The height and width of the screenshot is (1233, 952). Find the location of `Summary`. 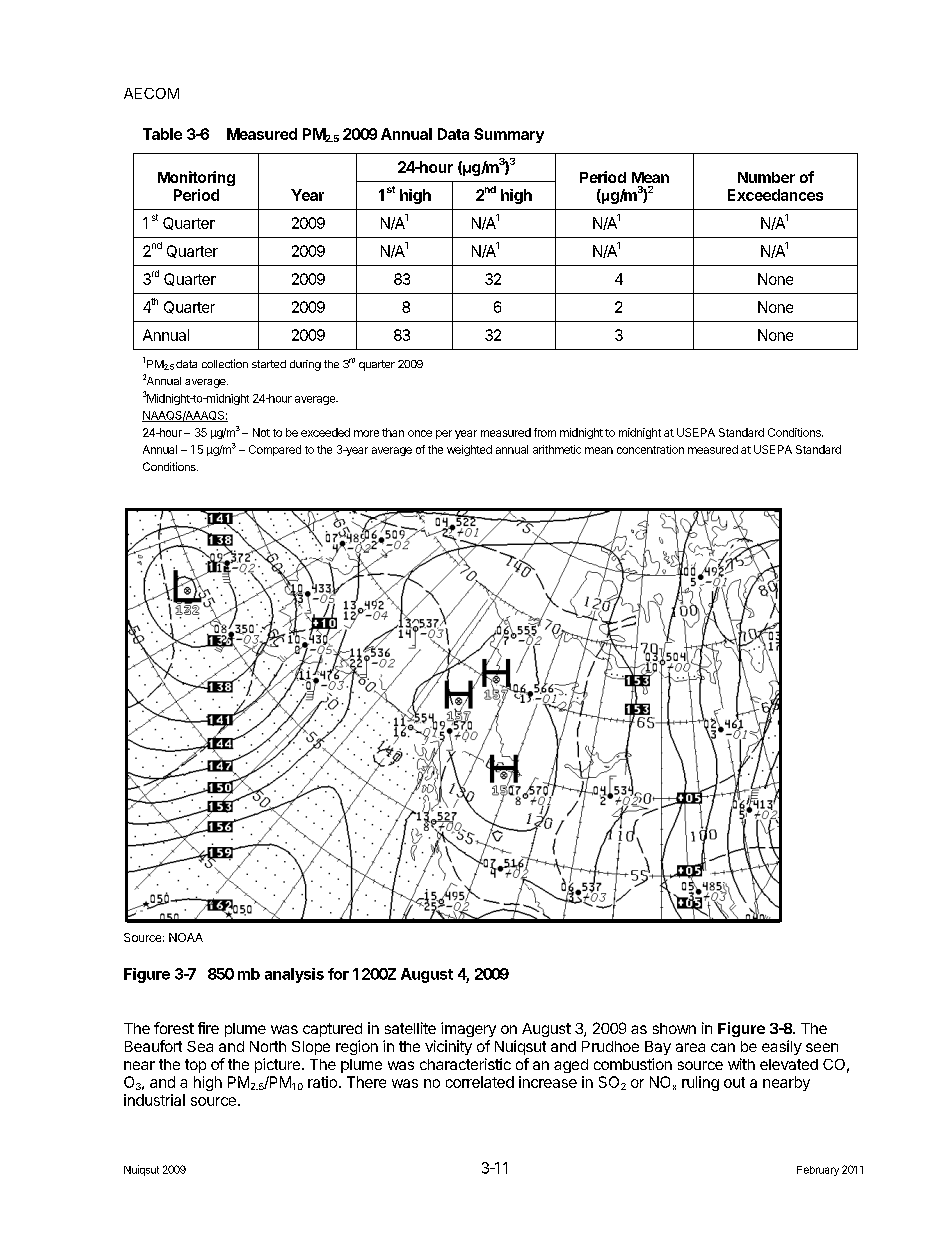

Summary is located at coordinates (509, 135).
